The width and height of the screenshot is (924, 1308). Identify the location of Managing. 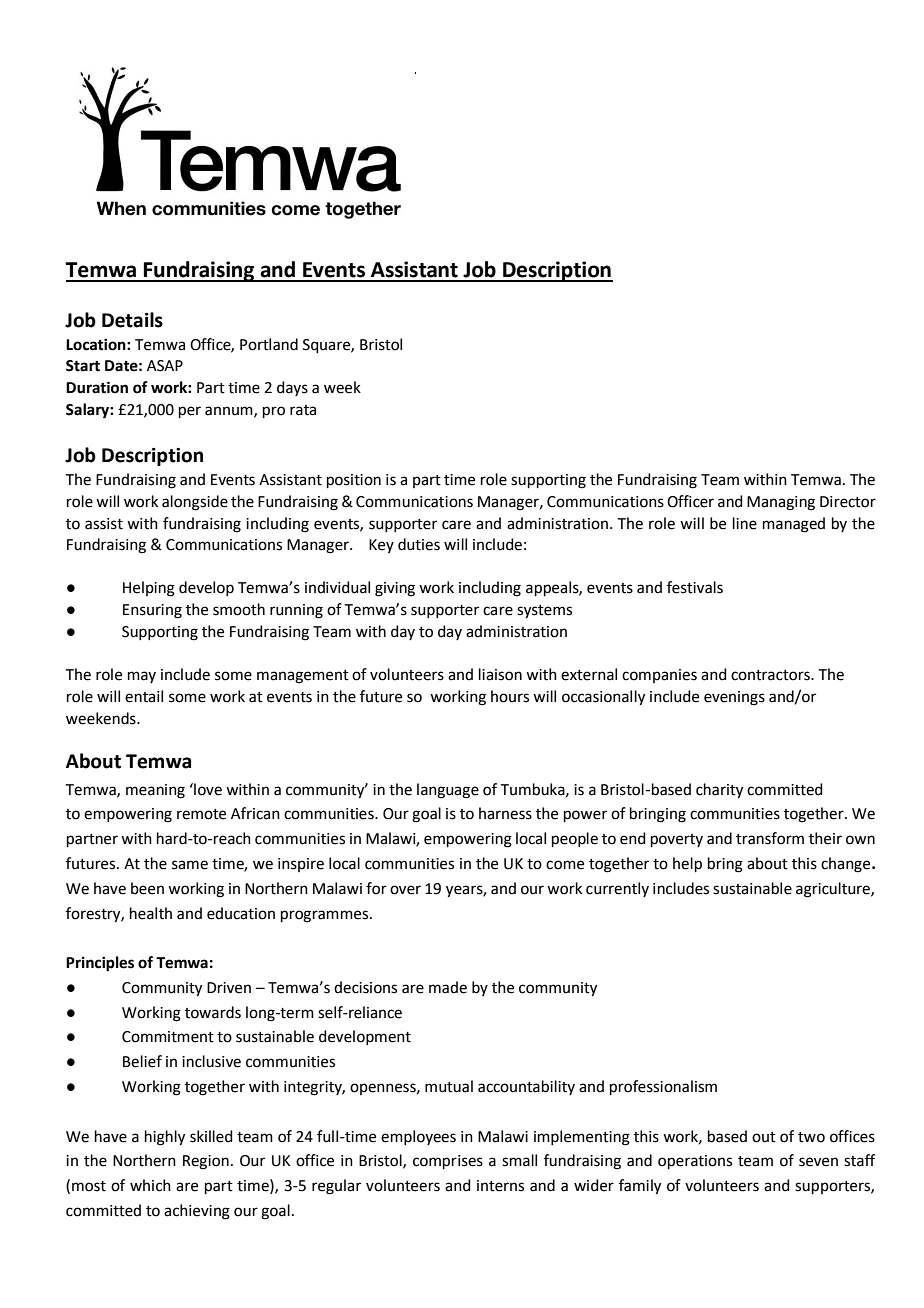
(781, 503).
